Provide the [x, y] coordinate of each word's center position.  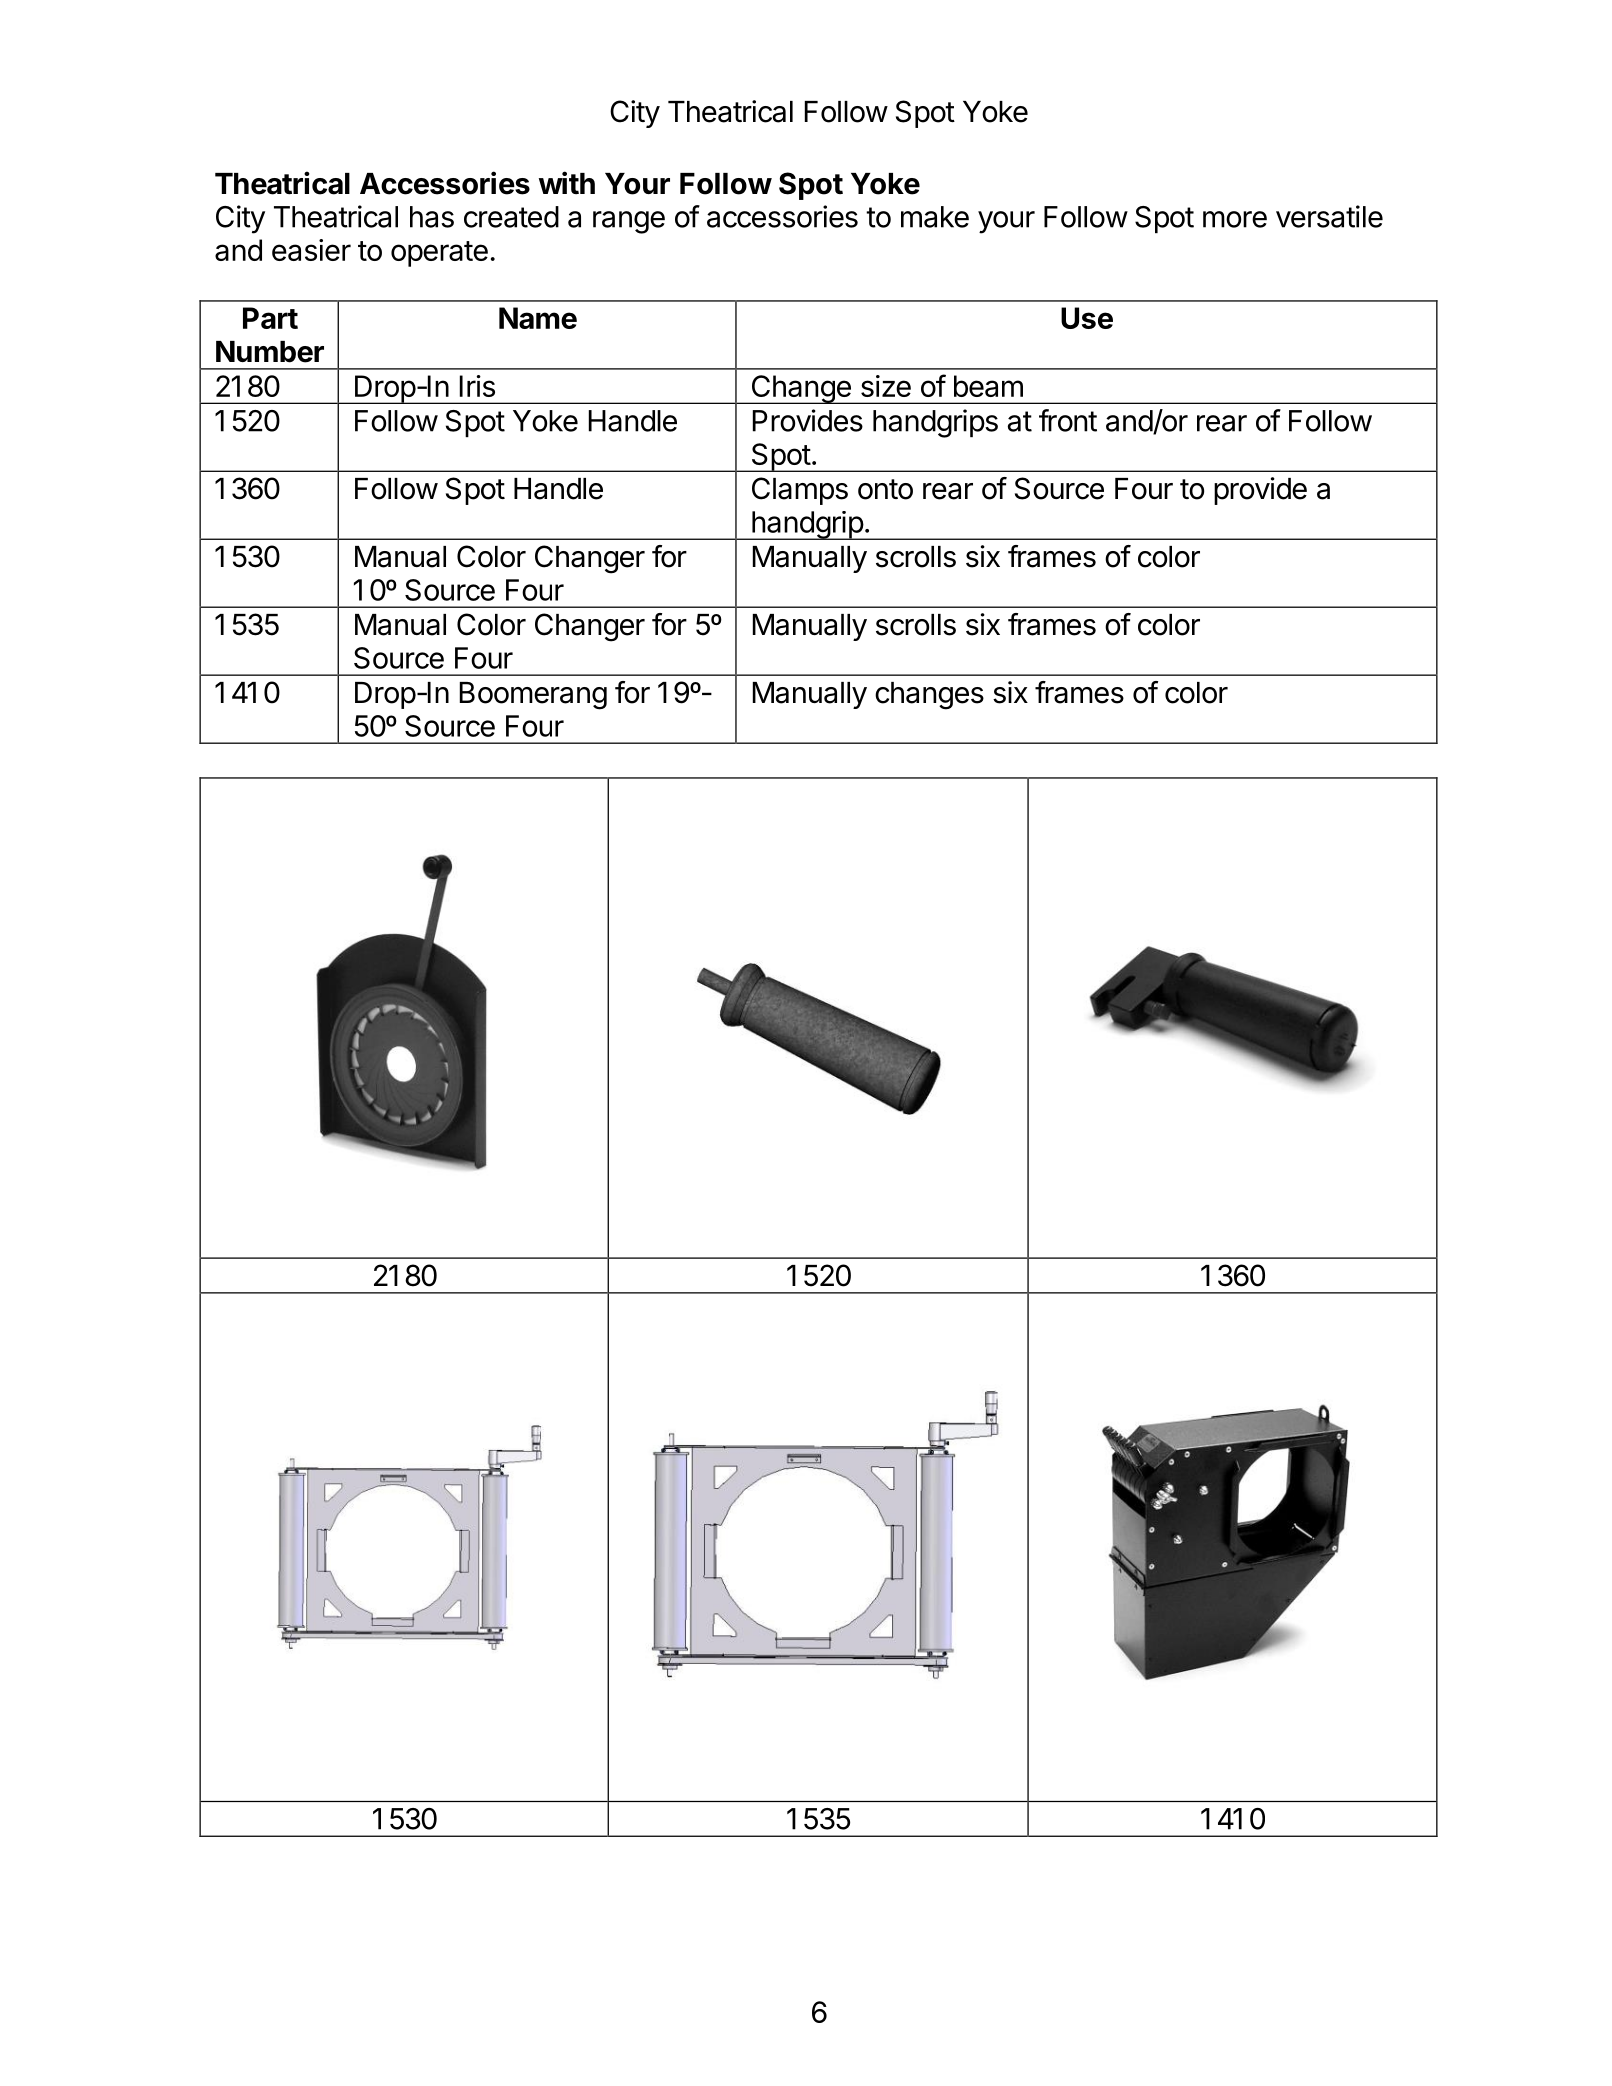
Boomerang [533, 696]
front [1068, 420]
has [432, 217]
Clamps [800, 491]
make [935, 217]
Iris [477, 386]
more [1235, 219]
